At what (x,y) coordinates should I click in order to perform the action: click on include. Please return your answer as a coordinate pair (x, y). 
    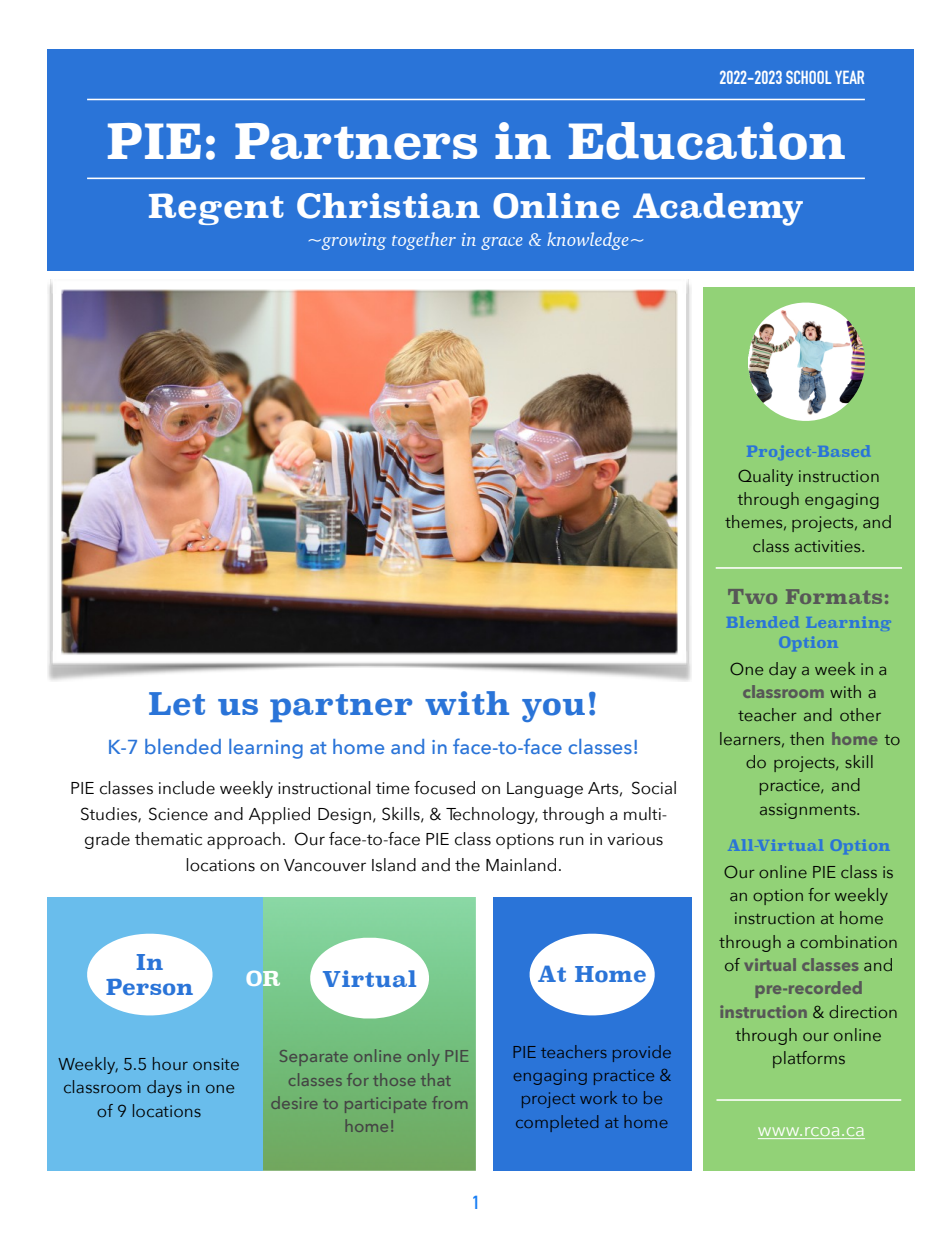
    Looking at the image, I should click on (187, 788).
